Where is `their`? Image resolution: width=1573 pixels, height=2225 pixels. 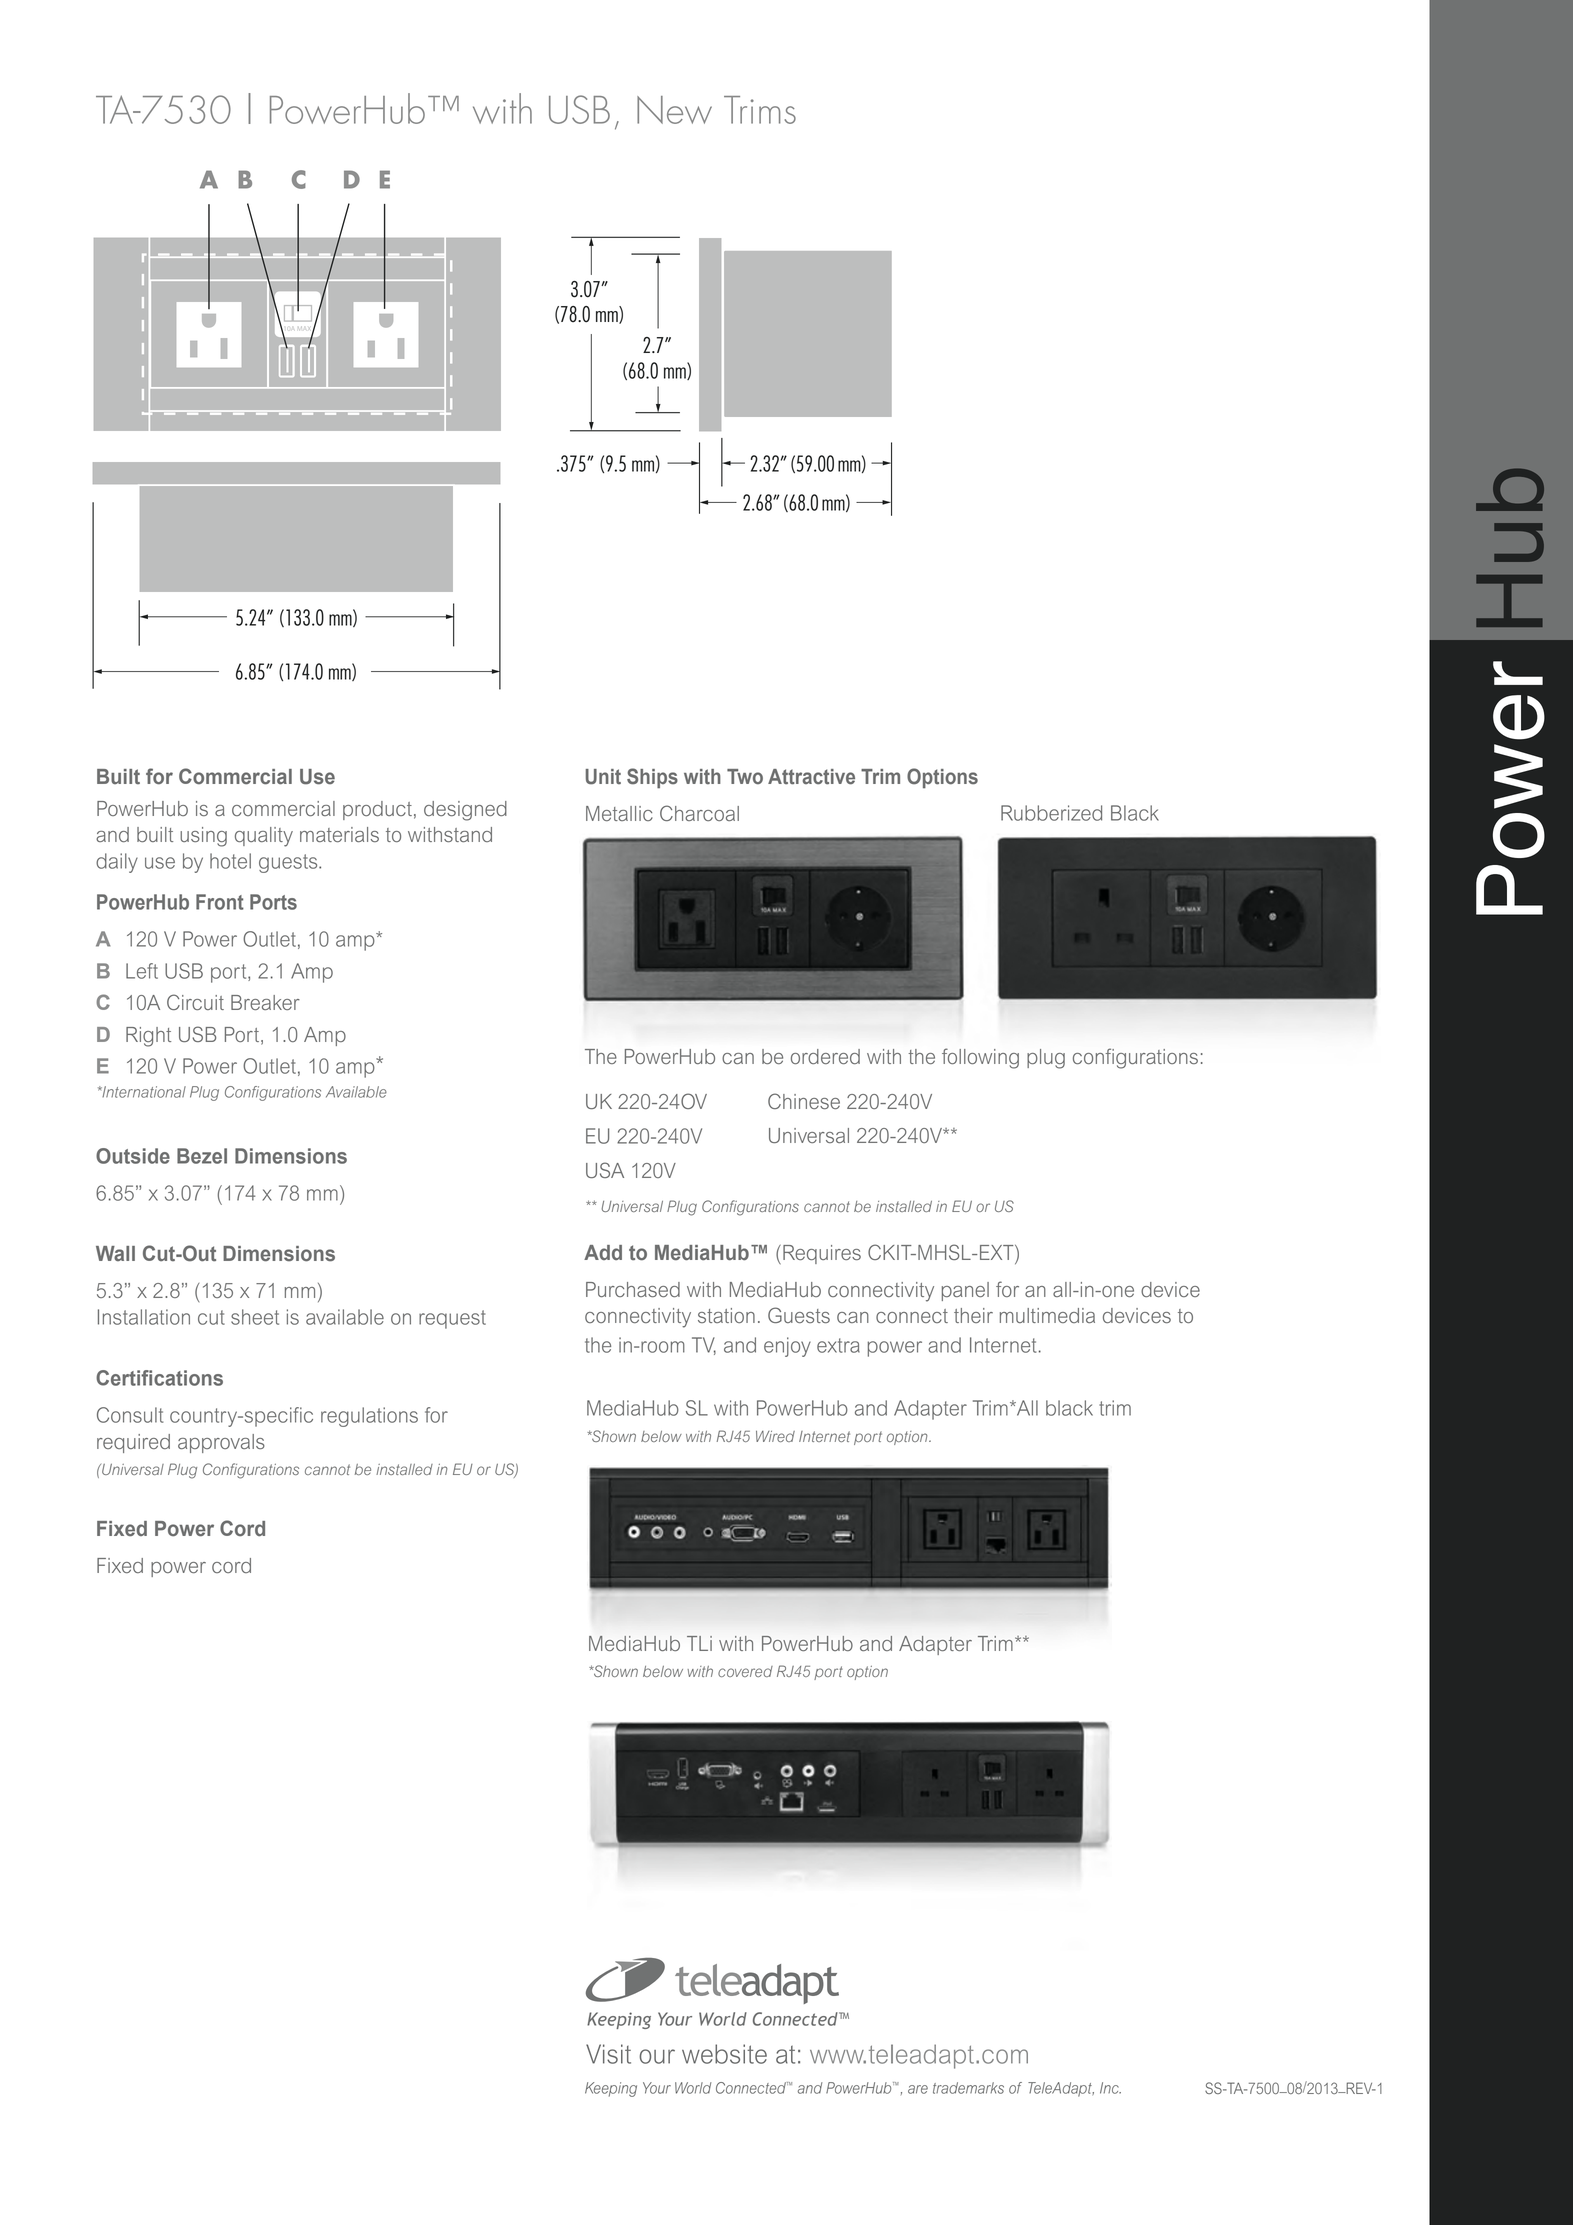 their is located at coordinates (973, 1315).
